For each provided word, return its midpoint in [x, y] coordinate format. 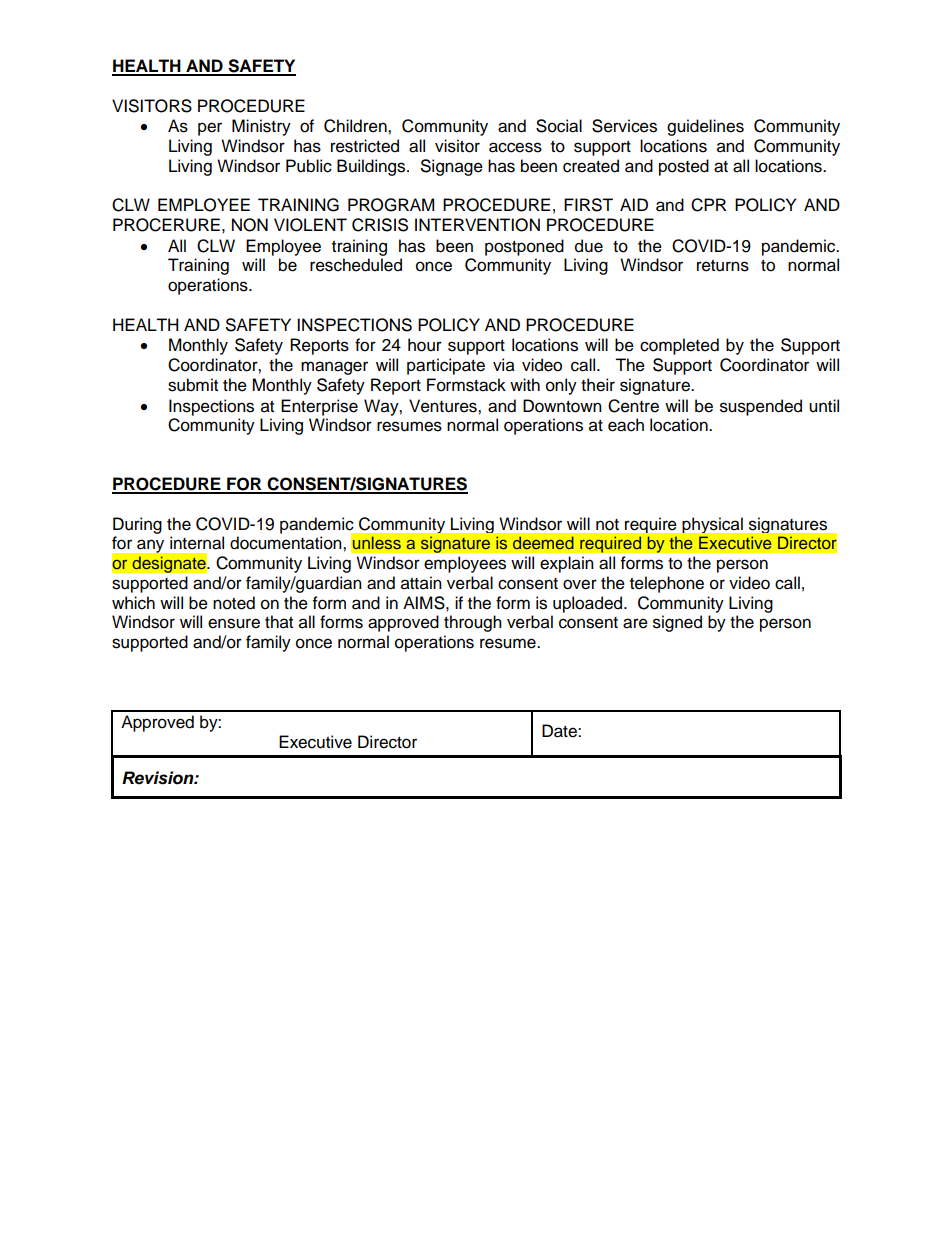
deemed [543, 542]
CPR [709, 205]
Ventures [444, 406]
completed [679, 346]
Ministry [261, 127]
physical [712, 525]
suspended [761, 407]
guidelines [705, 127]
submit [193, 385]
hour [425, 345]
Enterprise [319, 407]
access [515, 147]
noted [234, 603]
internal [197, 543]
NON [250, 225]
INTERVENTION [477, 225]
